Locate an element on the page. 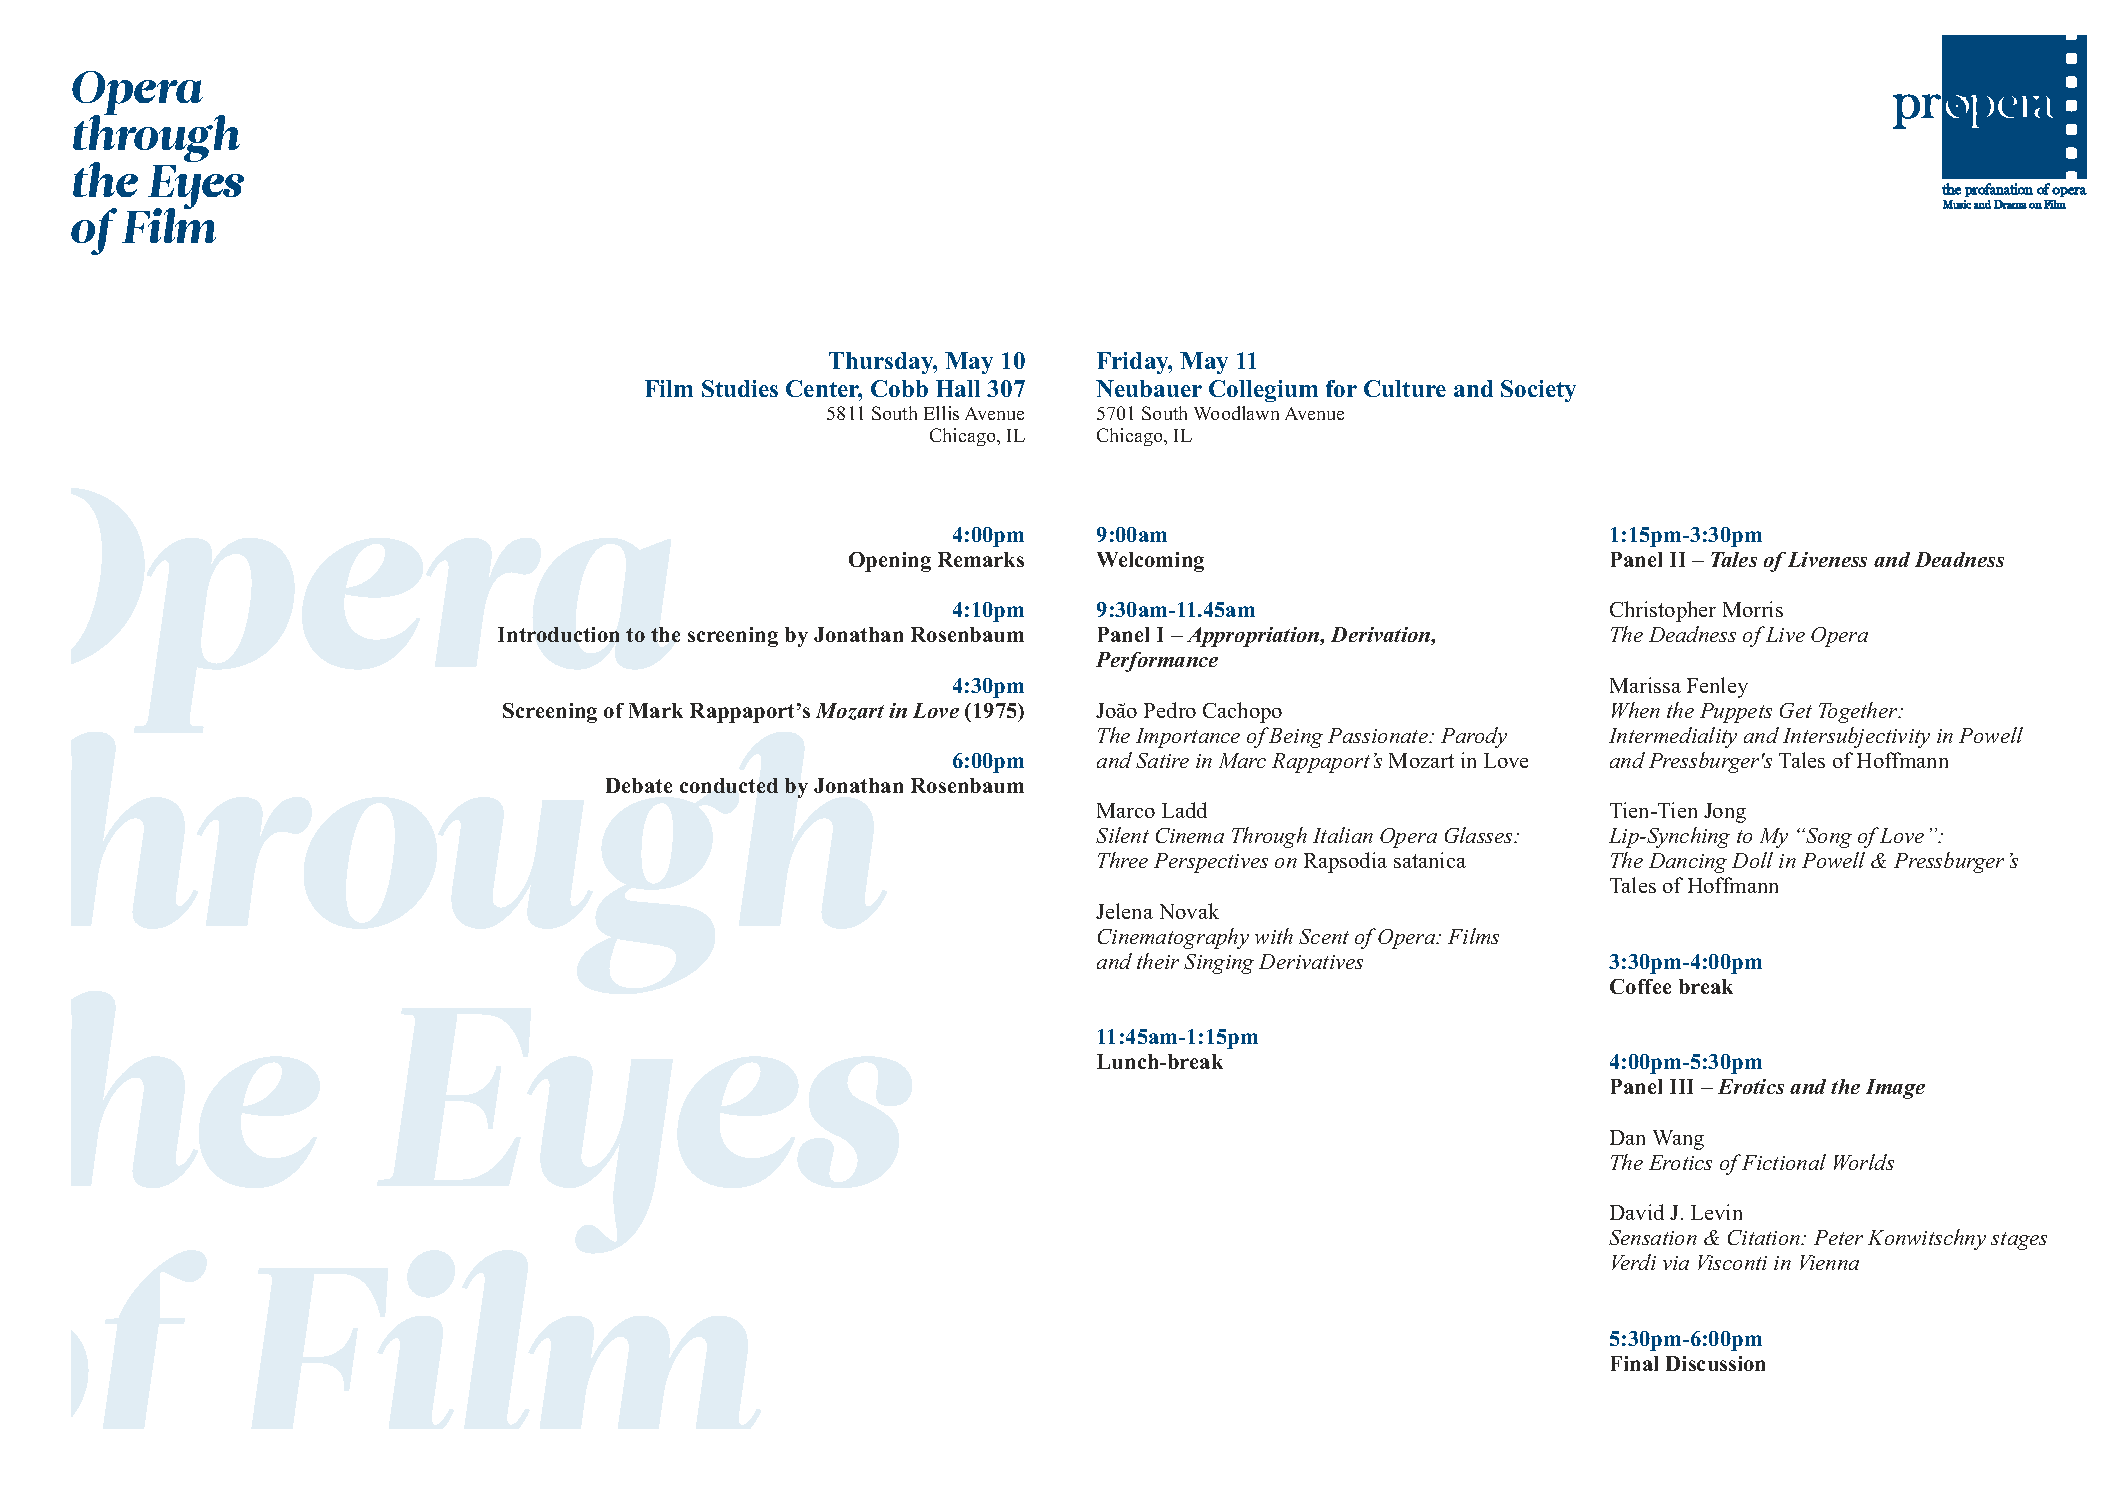 This document has height=1500, width=2122. Coffee is located at coordinates (1640, 986).
